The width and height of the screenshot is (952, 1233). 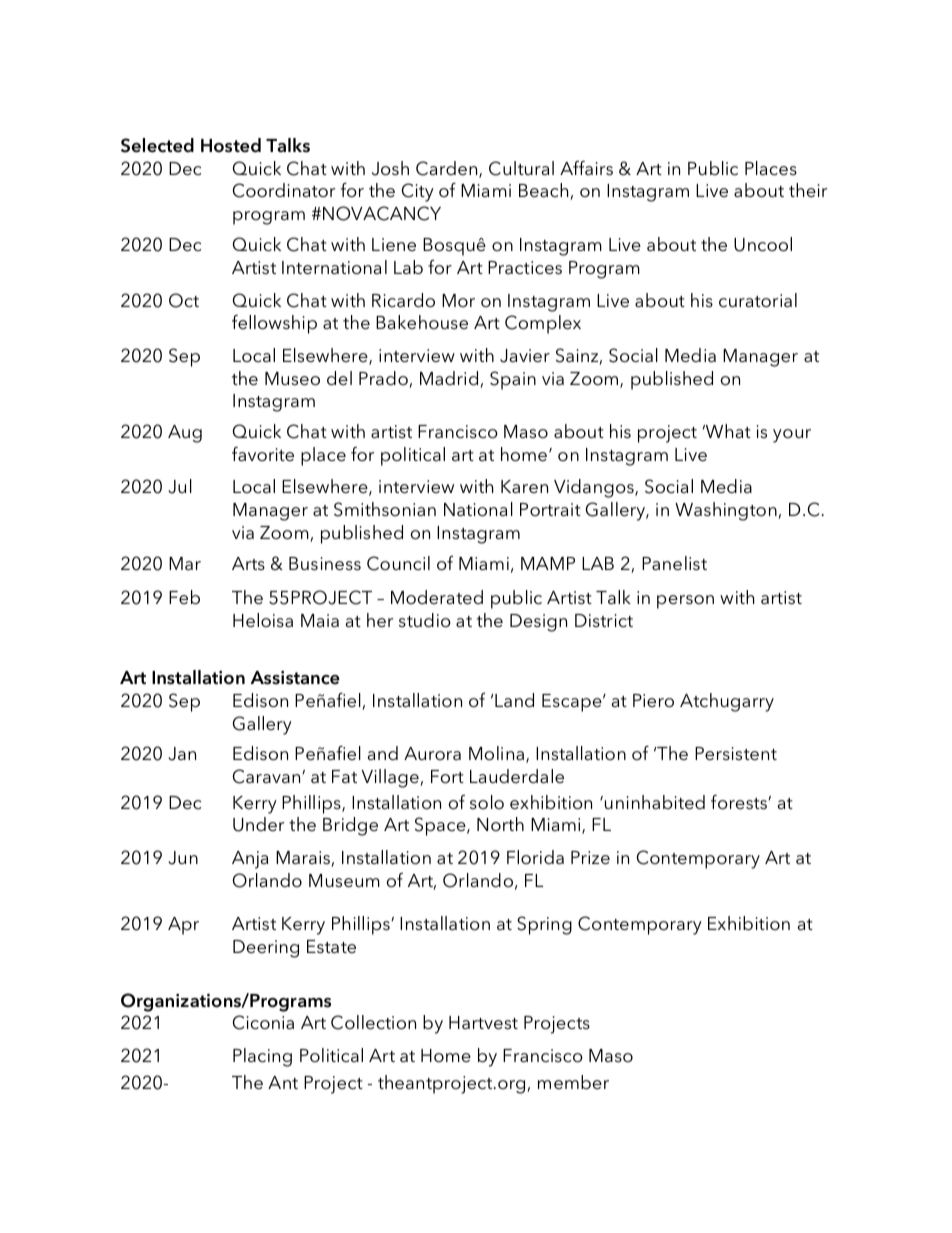 What do you see at coordinates (500, 824) in the screenshot?
I see `North` at bounding box center [500, 824].
